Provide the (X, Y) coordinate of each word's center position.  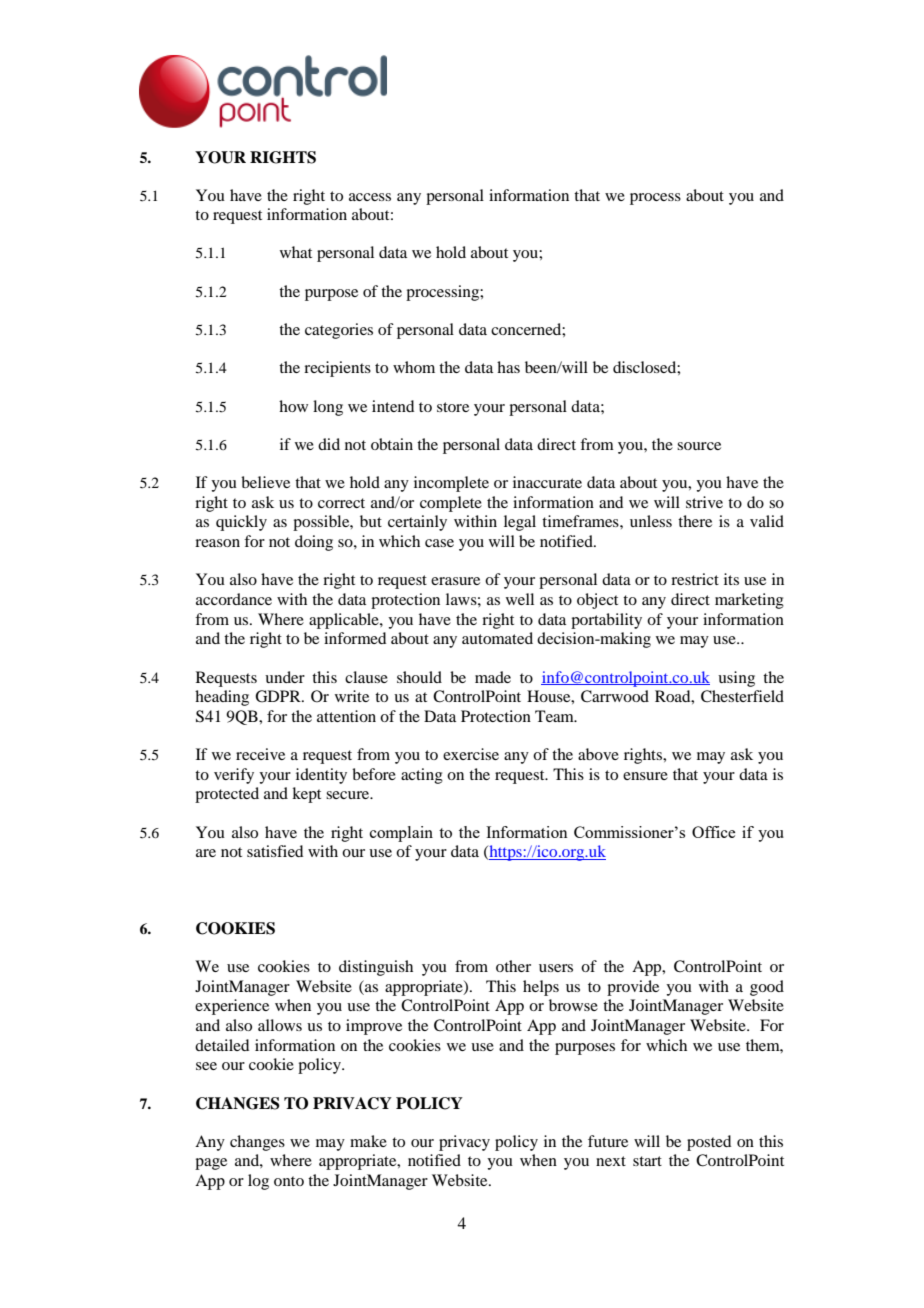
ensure (645, 776)
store (453, 407)
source (699, 446)
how (293, 406)
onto (289, 1181)
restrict (695, 579)
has (508, 367)
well (520, 599)
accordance (234, 599)
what (296, 252)
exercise (471, 754)
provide (633, 988)
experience (232, 1007)
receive (260, 754)
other (513, 966)
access (370, 197)
